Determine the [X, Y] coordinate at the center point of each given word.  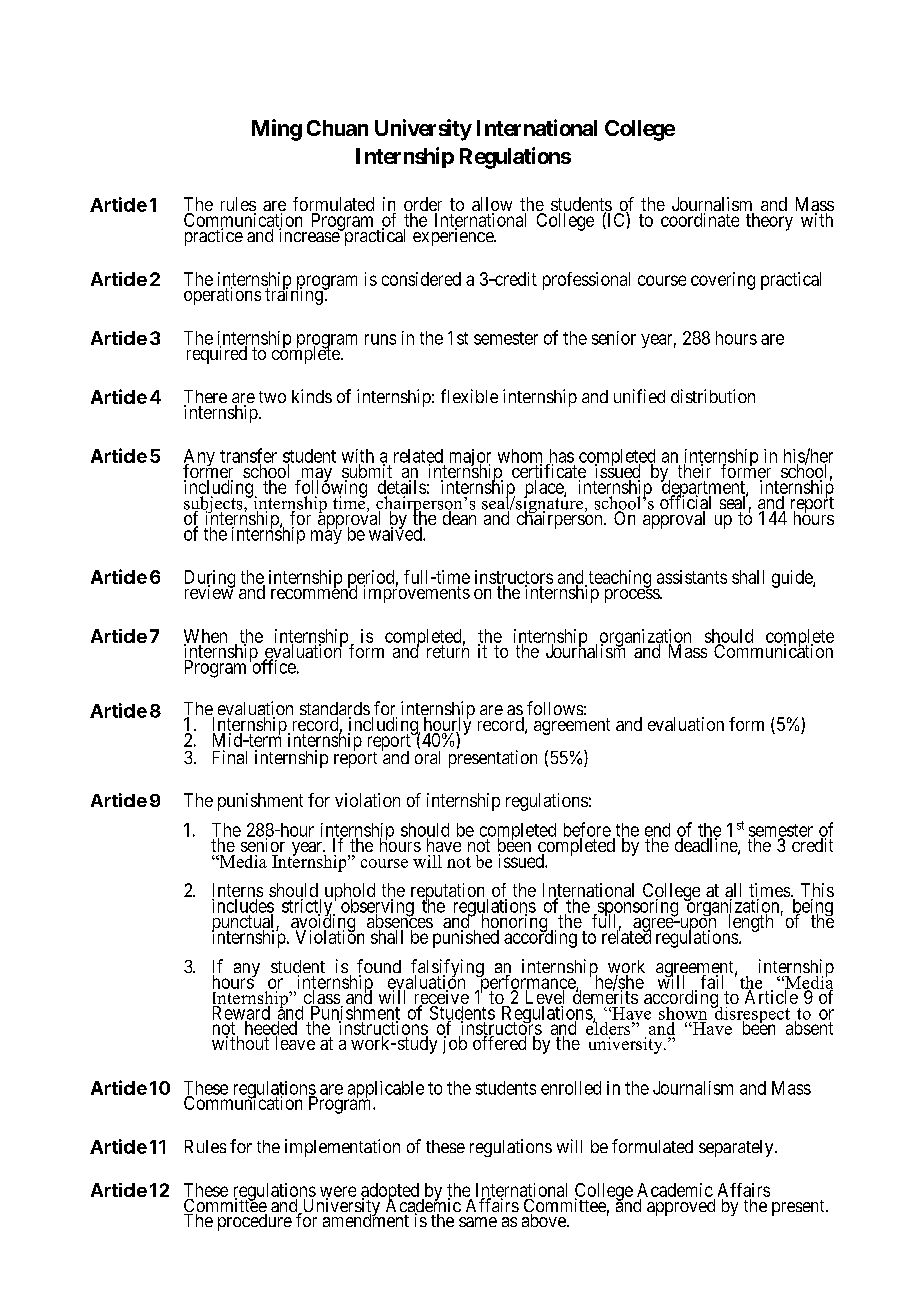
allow [492, 205]
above [545, 1220]
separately [737, 1148]
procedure [255, 1222]
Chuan [337, 128]
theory [769, 222]
